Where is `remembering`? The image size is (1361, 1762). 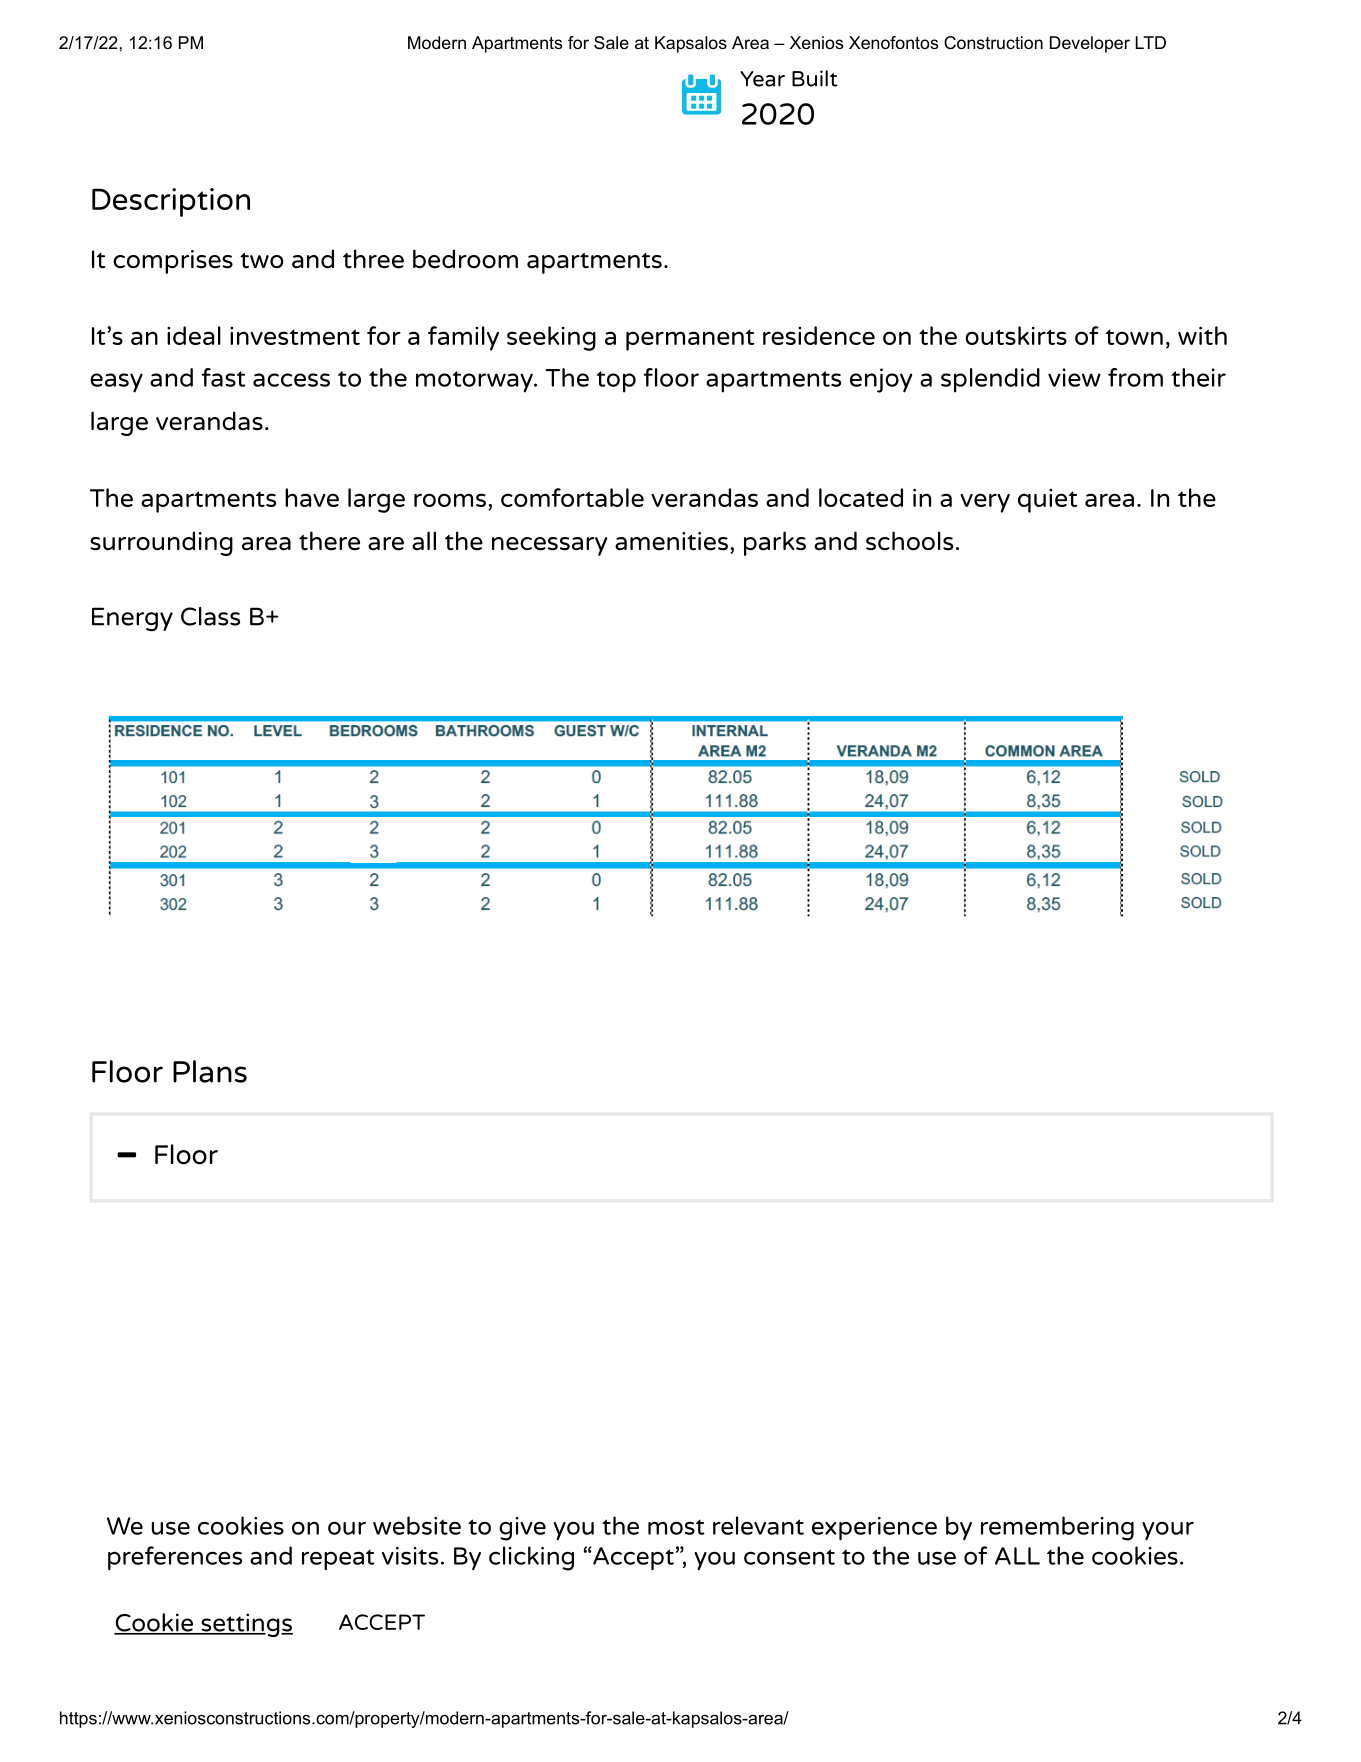 remembering is located at coordinates (1057, 1528).
